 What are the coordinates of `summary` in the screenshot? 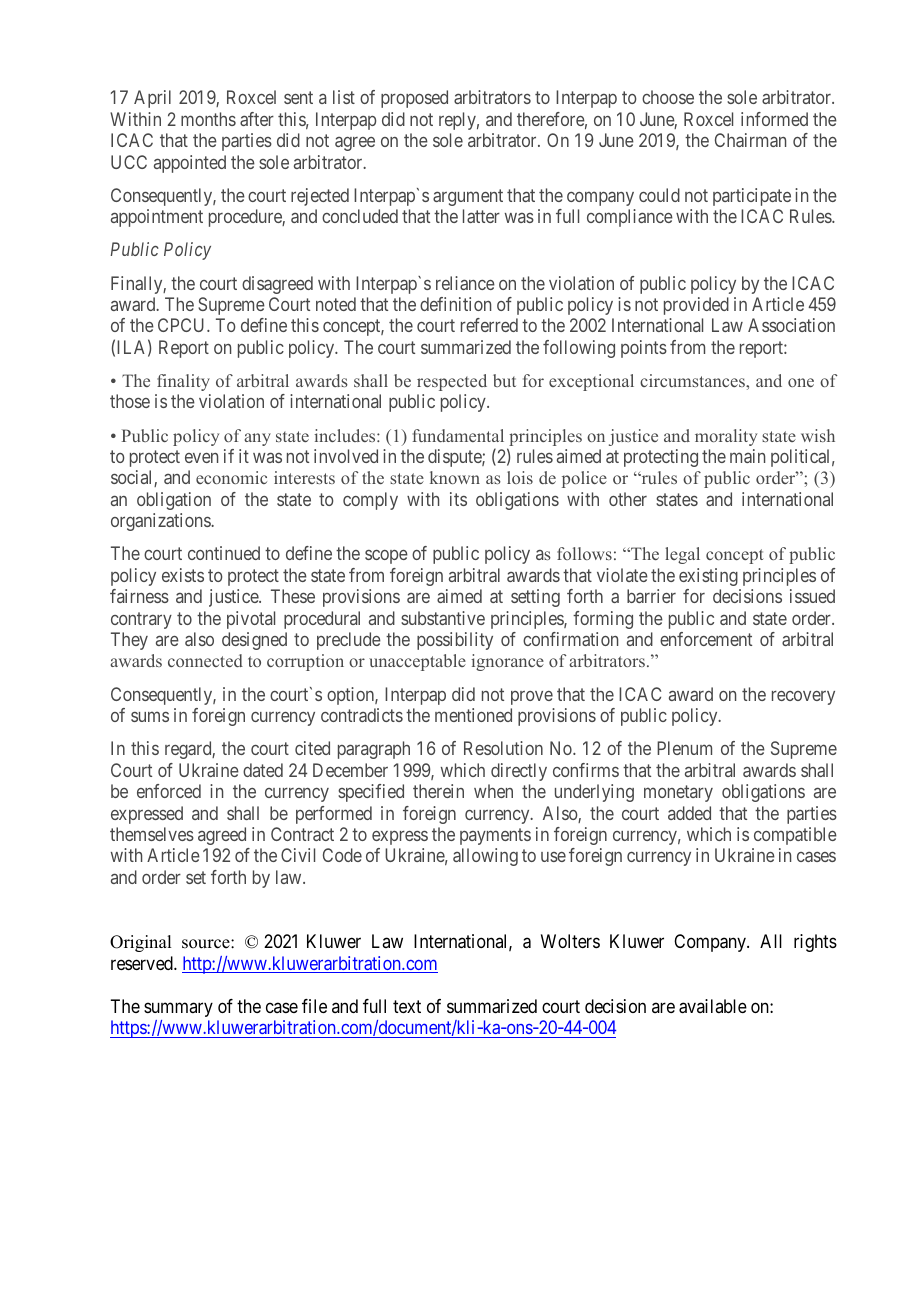 It's located at (178, 1009).
